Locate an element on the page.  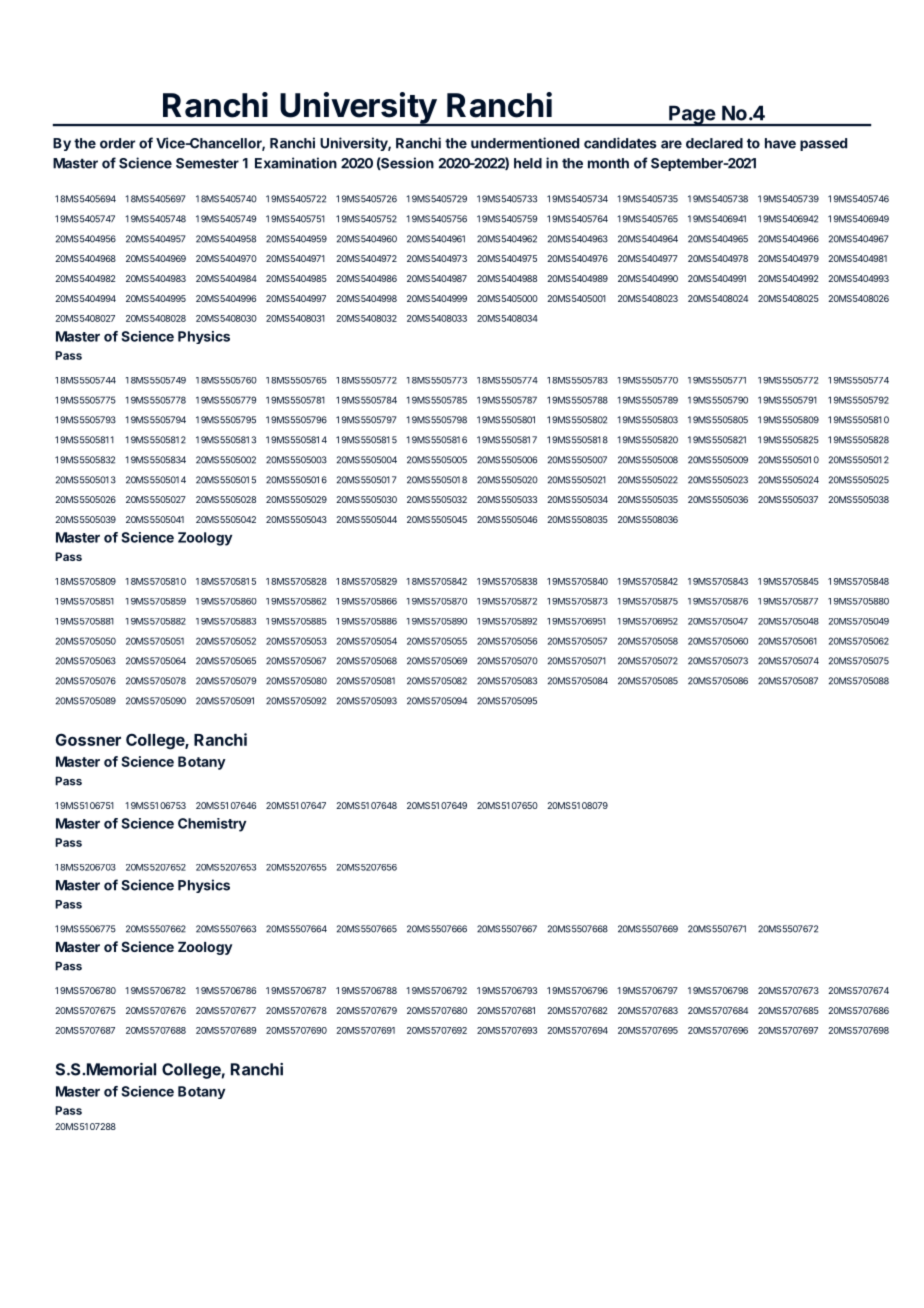
declared is located at coordinates (714, 143).
